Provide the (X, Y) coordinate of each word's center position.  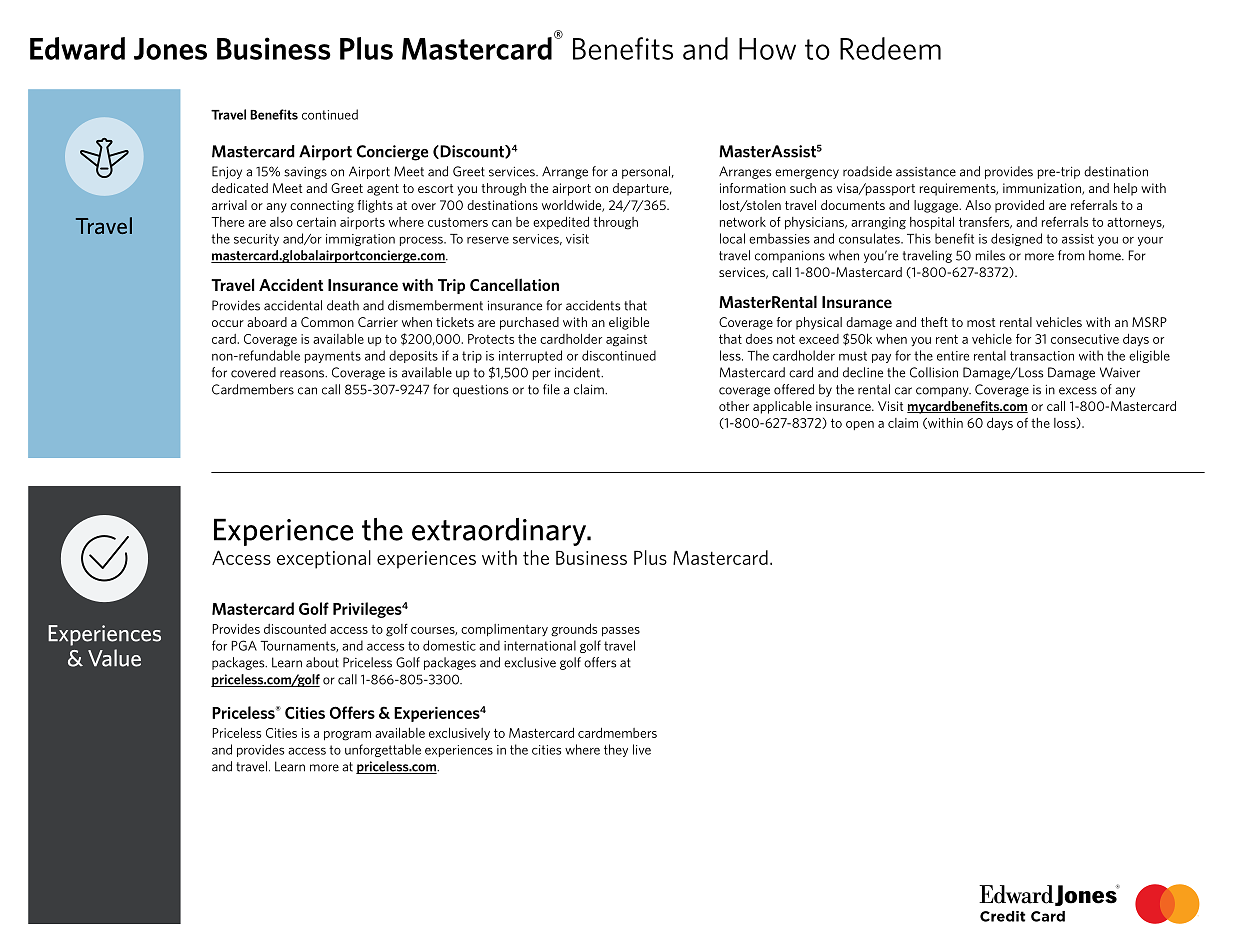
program (347, 736)
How (767, 49)
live (642, 749)
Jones (170, 49)
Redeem (890, 48)
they (616, 750)
